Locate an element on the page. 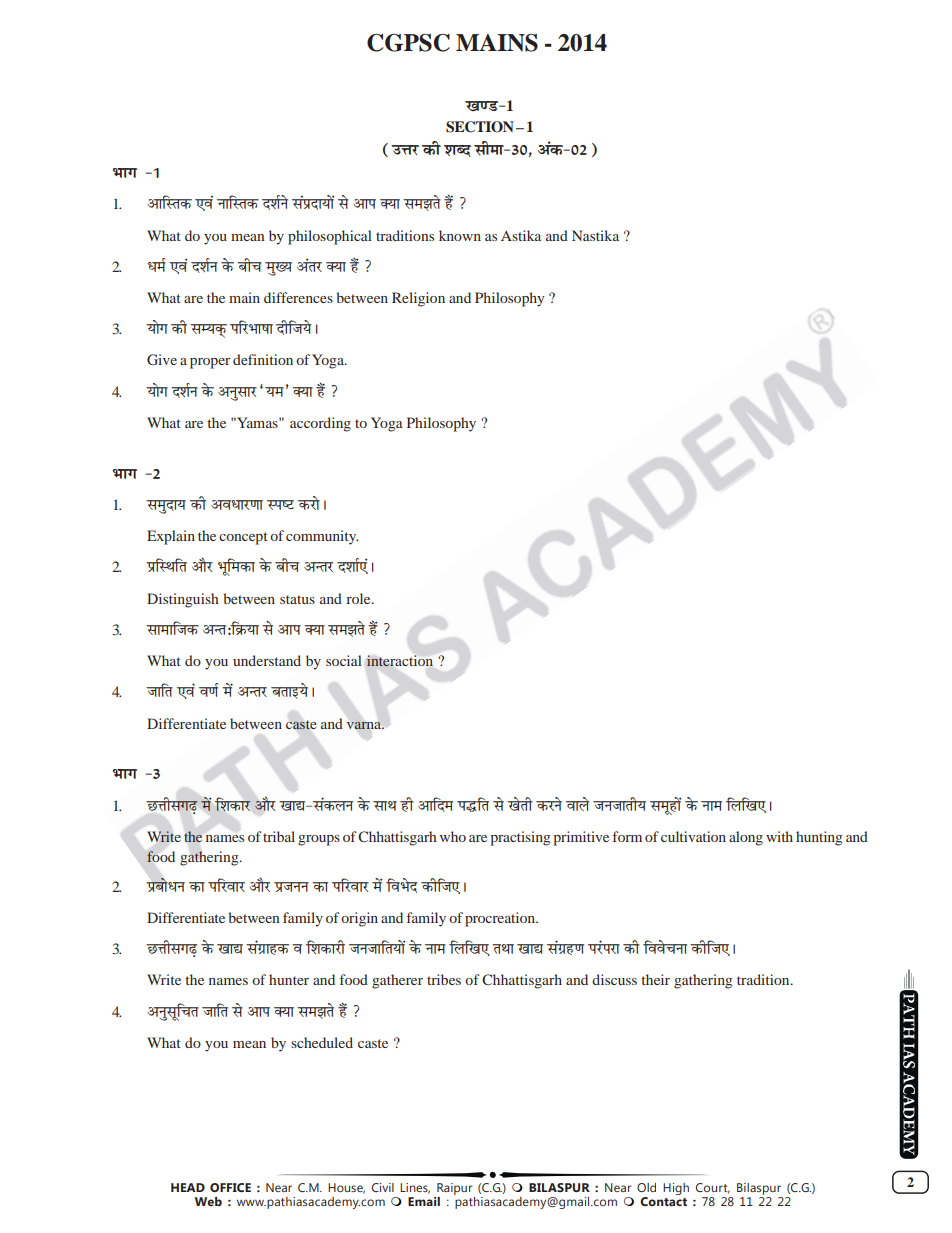 This document has width=952, height=1233. SECTION is located at coordinates (480, 127).
